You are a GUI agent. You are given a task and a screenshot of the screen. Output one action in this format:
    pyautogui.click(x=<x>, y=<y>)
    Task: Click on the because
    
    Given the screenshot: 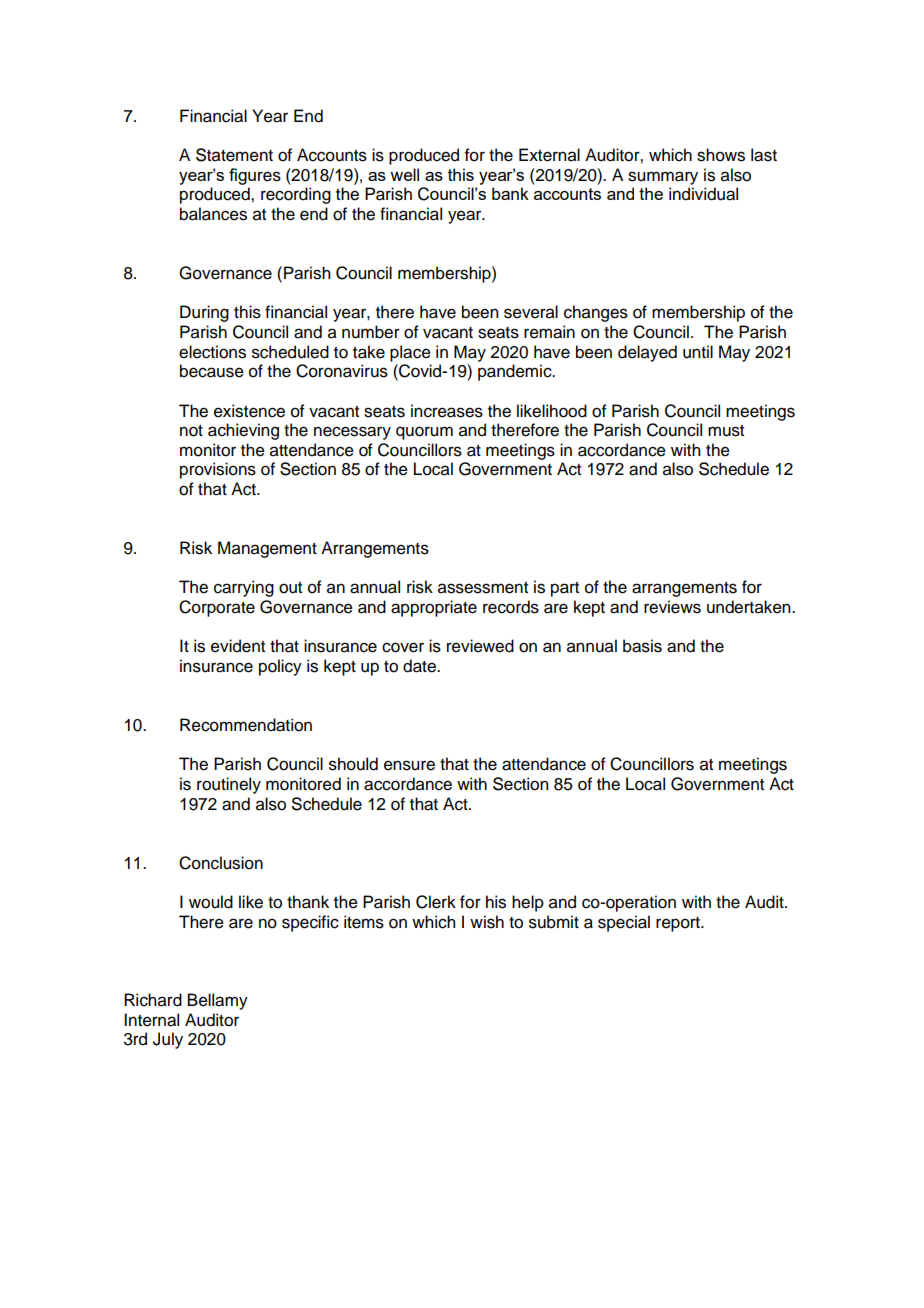 What is the action you would take?
    pyautogui.click(x=212, y=371)
